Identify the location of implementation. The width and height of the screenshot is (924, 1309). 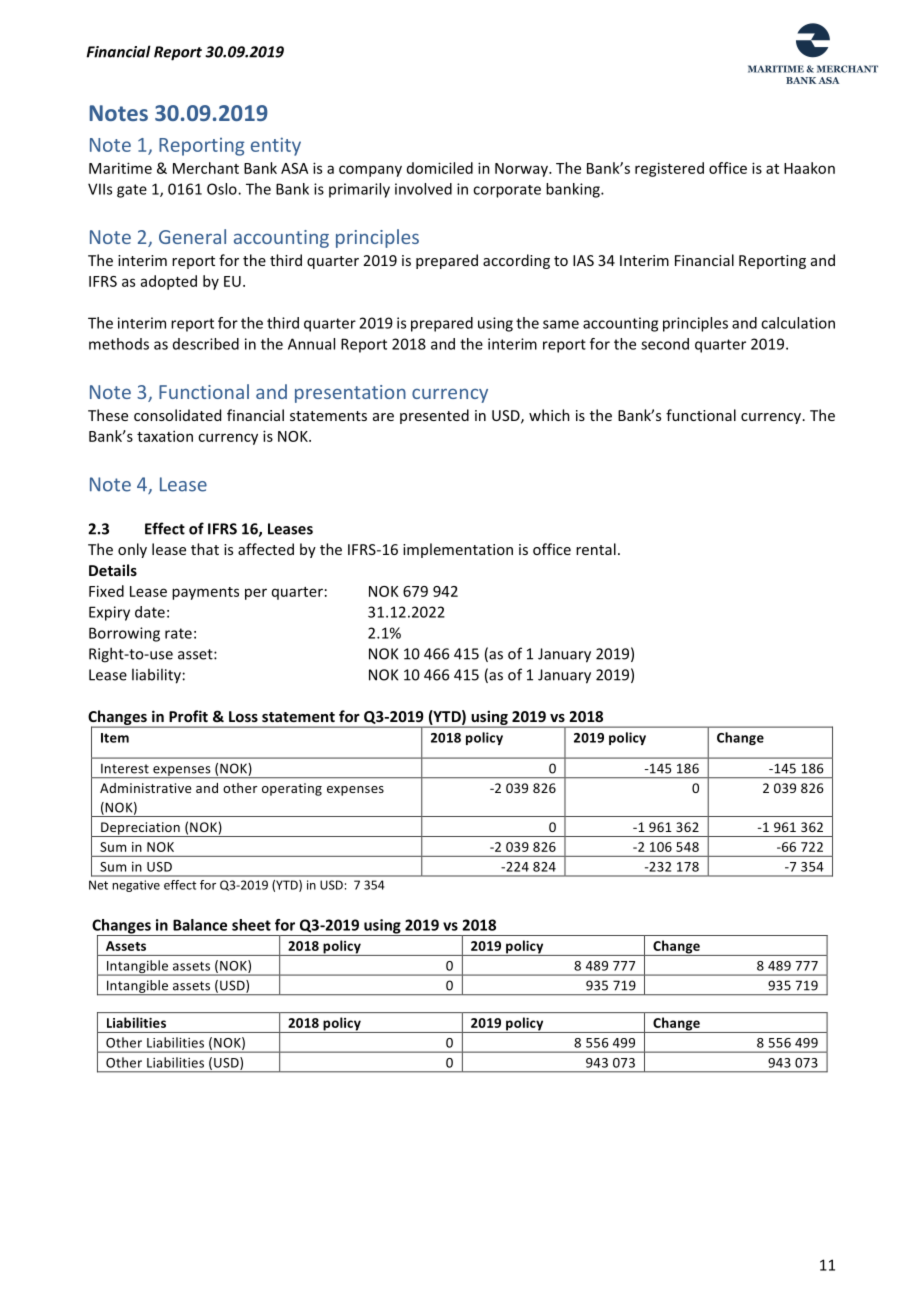
(458, 550).
